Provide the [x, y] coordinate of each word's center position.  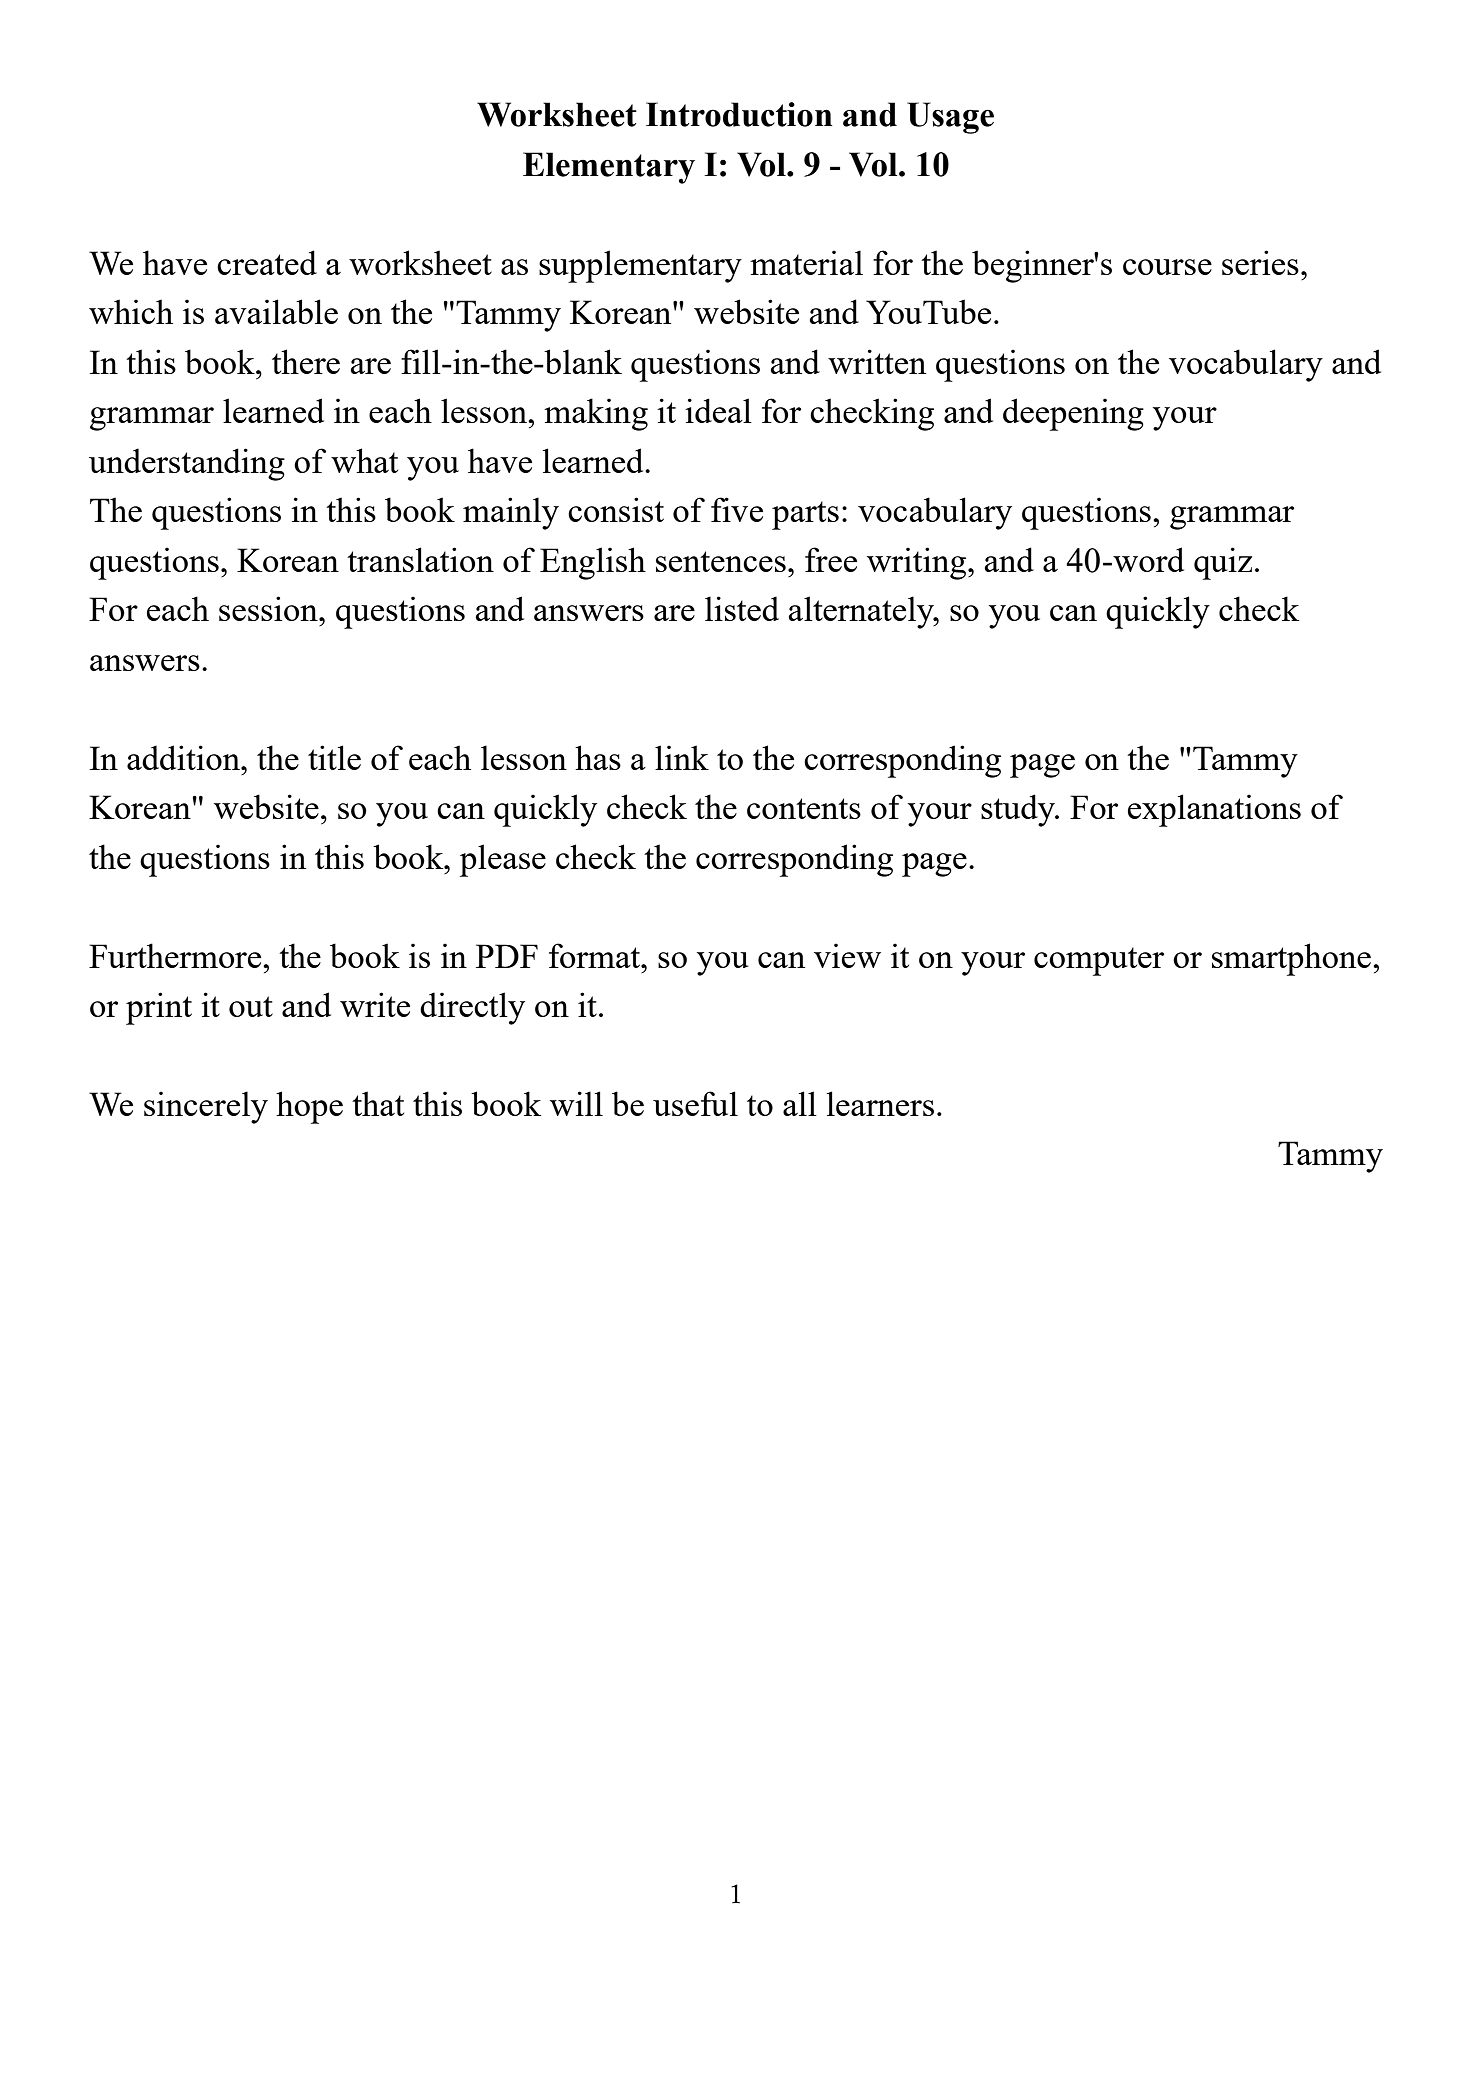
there [306, 361]
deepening [1073, 414]
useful [695, 1103]
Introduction [739, 114]
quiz [1223, 563]
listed [742, 608]
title [334, 757]
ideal [718, 410]
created [267, 262]
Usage [950, 118]
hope [309, 1107]
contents [804, 808]
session [269, 608]
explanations [1214, 810]
